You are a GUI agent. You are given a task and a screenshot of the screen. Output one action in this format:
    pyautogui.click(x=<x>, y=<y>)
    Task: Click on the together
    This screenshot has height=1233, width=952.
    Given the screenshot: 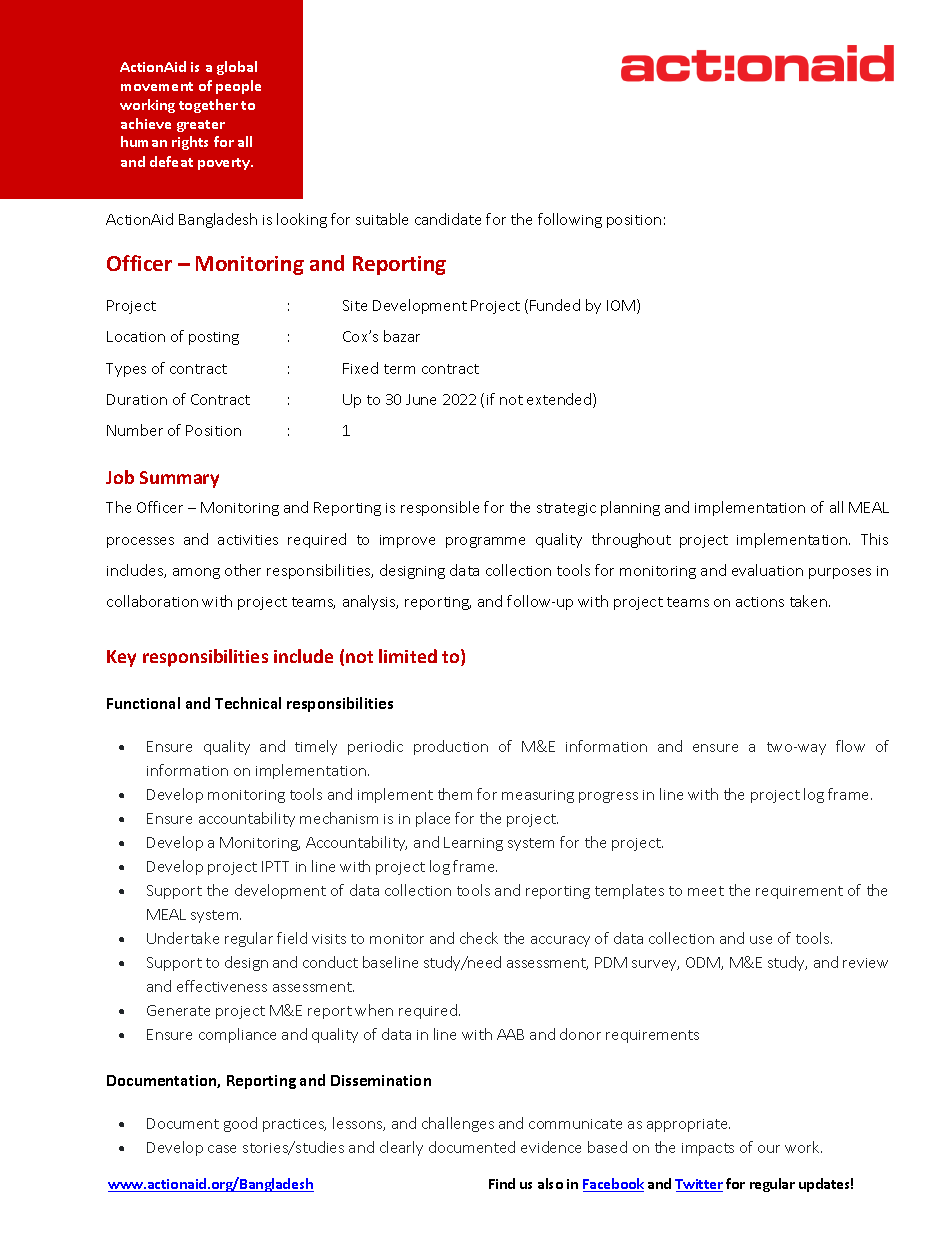 What is the action you would take?
    pyautogui.click(x=208, y=106)
